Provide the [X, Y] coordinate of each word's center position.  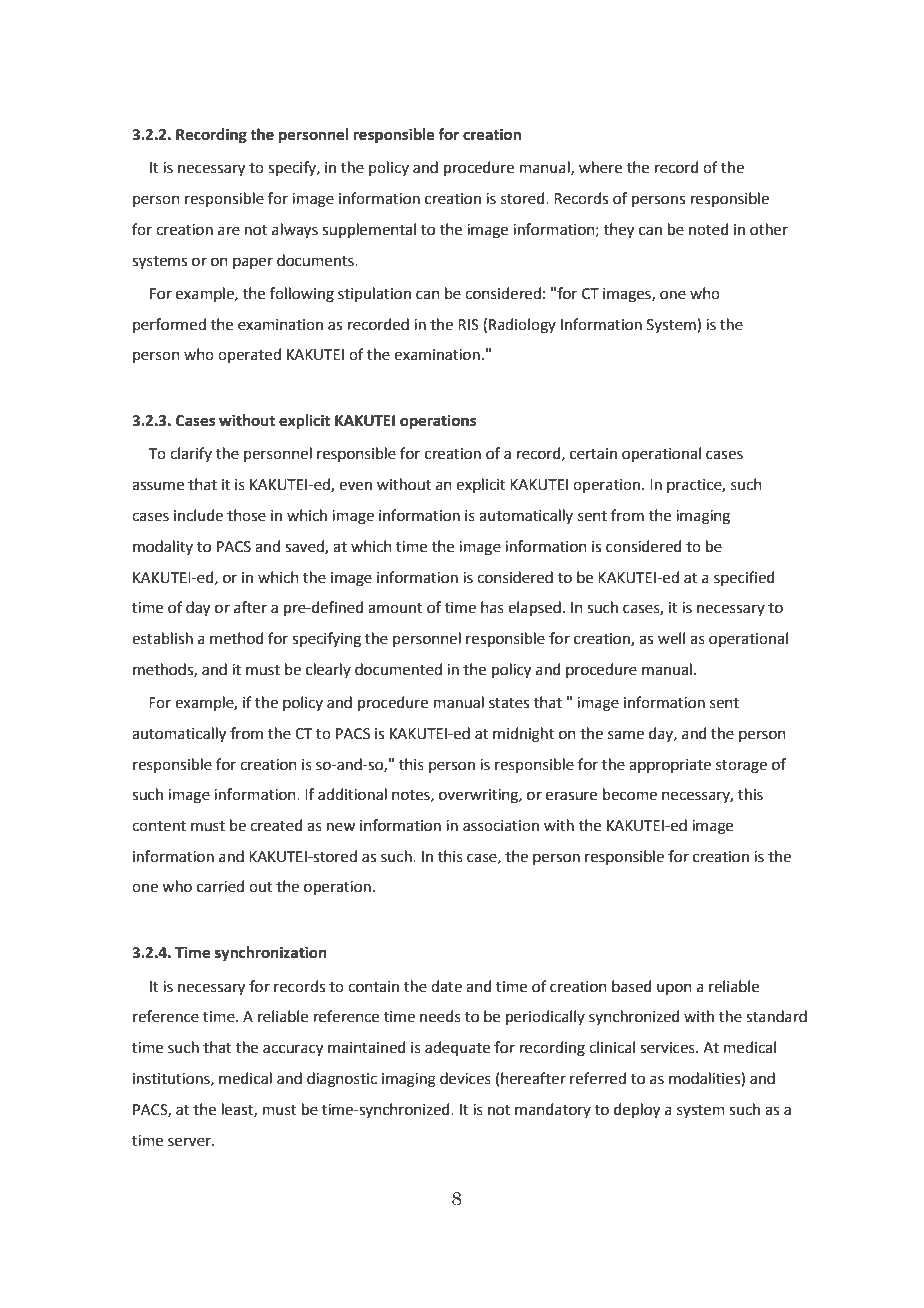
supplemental [369, 230]
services [668, 1048]
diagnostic [342, 1080]
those [246, 515]
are [229, 231]
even [355, 486]
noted [709, 229]
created [276, 825]
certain [593, 454]
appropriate [670, 766]
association [501, 826]
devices [465, 1078]
